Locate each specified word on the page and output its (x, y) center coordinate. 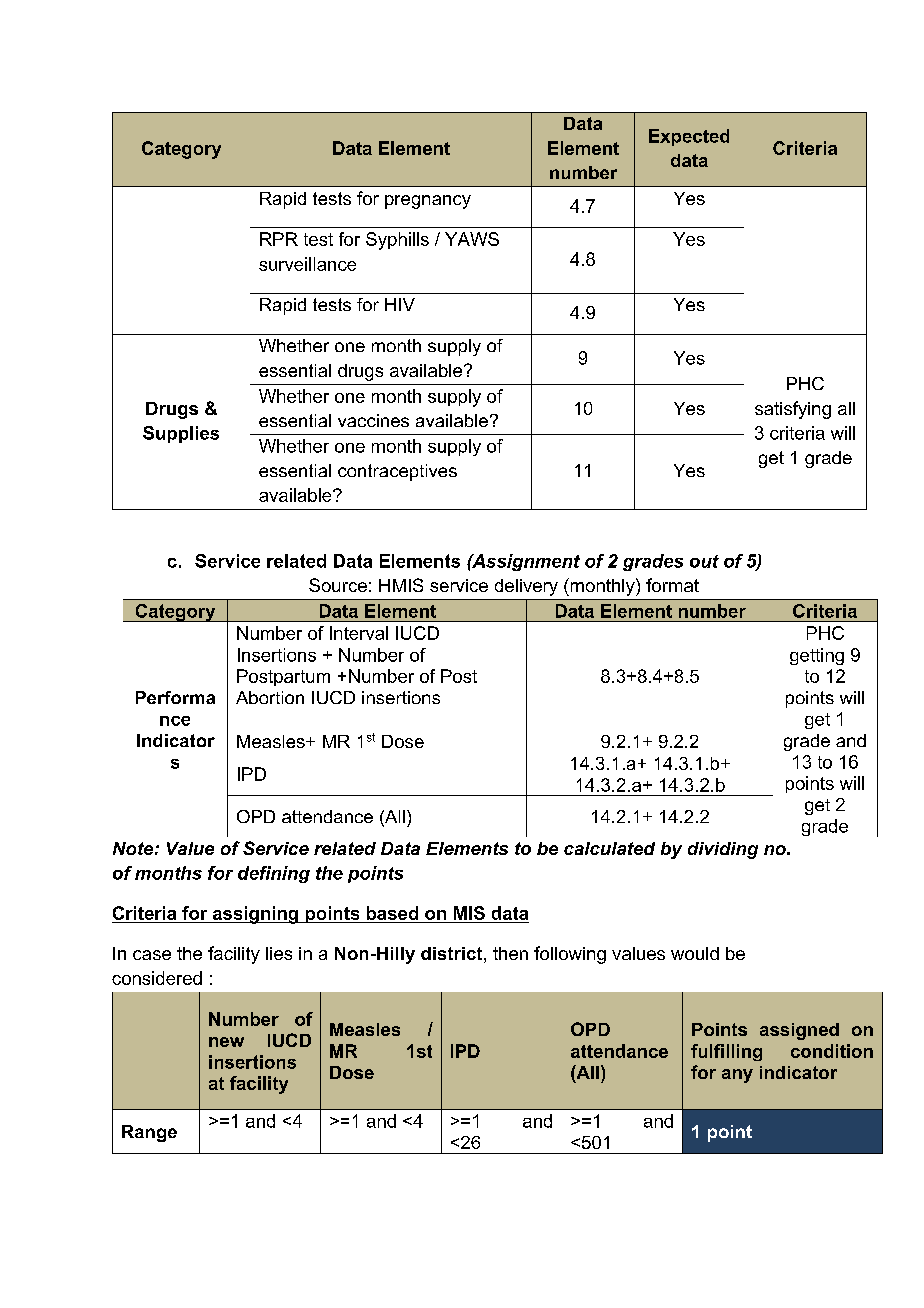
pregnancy (428, 202)
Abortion (270, 697)
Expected (689, 137)
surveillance (307, 264)
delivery (526, 587)
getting (817, 656)
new (226, 1042)
